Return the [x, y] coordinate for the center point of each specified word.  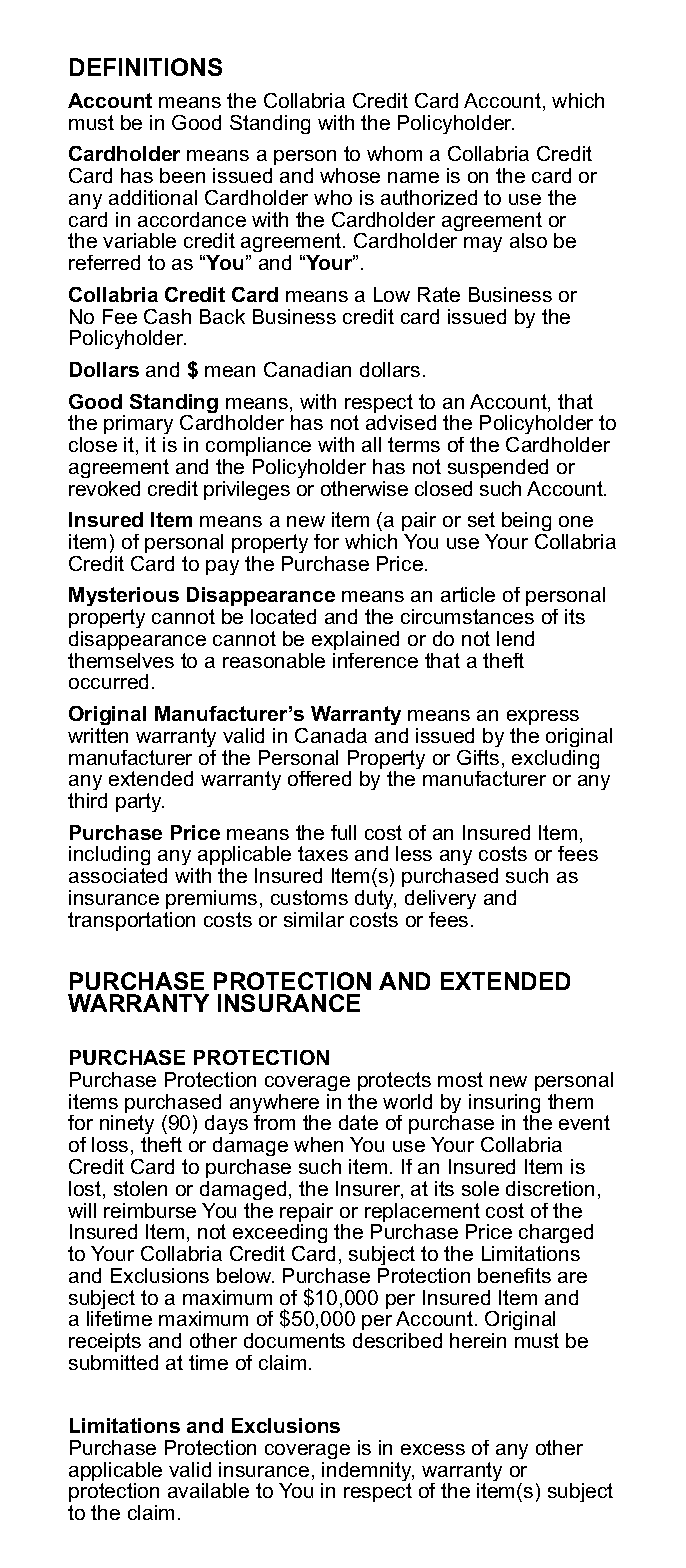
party [140, 802]
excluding [555, 759]
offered [319, 778]
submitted [113, 1362]
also [528, 240]
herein [478, 1340]
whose [350, 175]
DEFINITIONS [146, 67]
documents [294, 1340]
